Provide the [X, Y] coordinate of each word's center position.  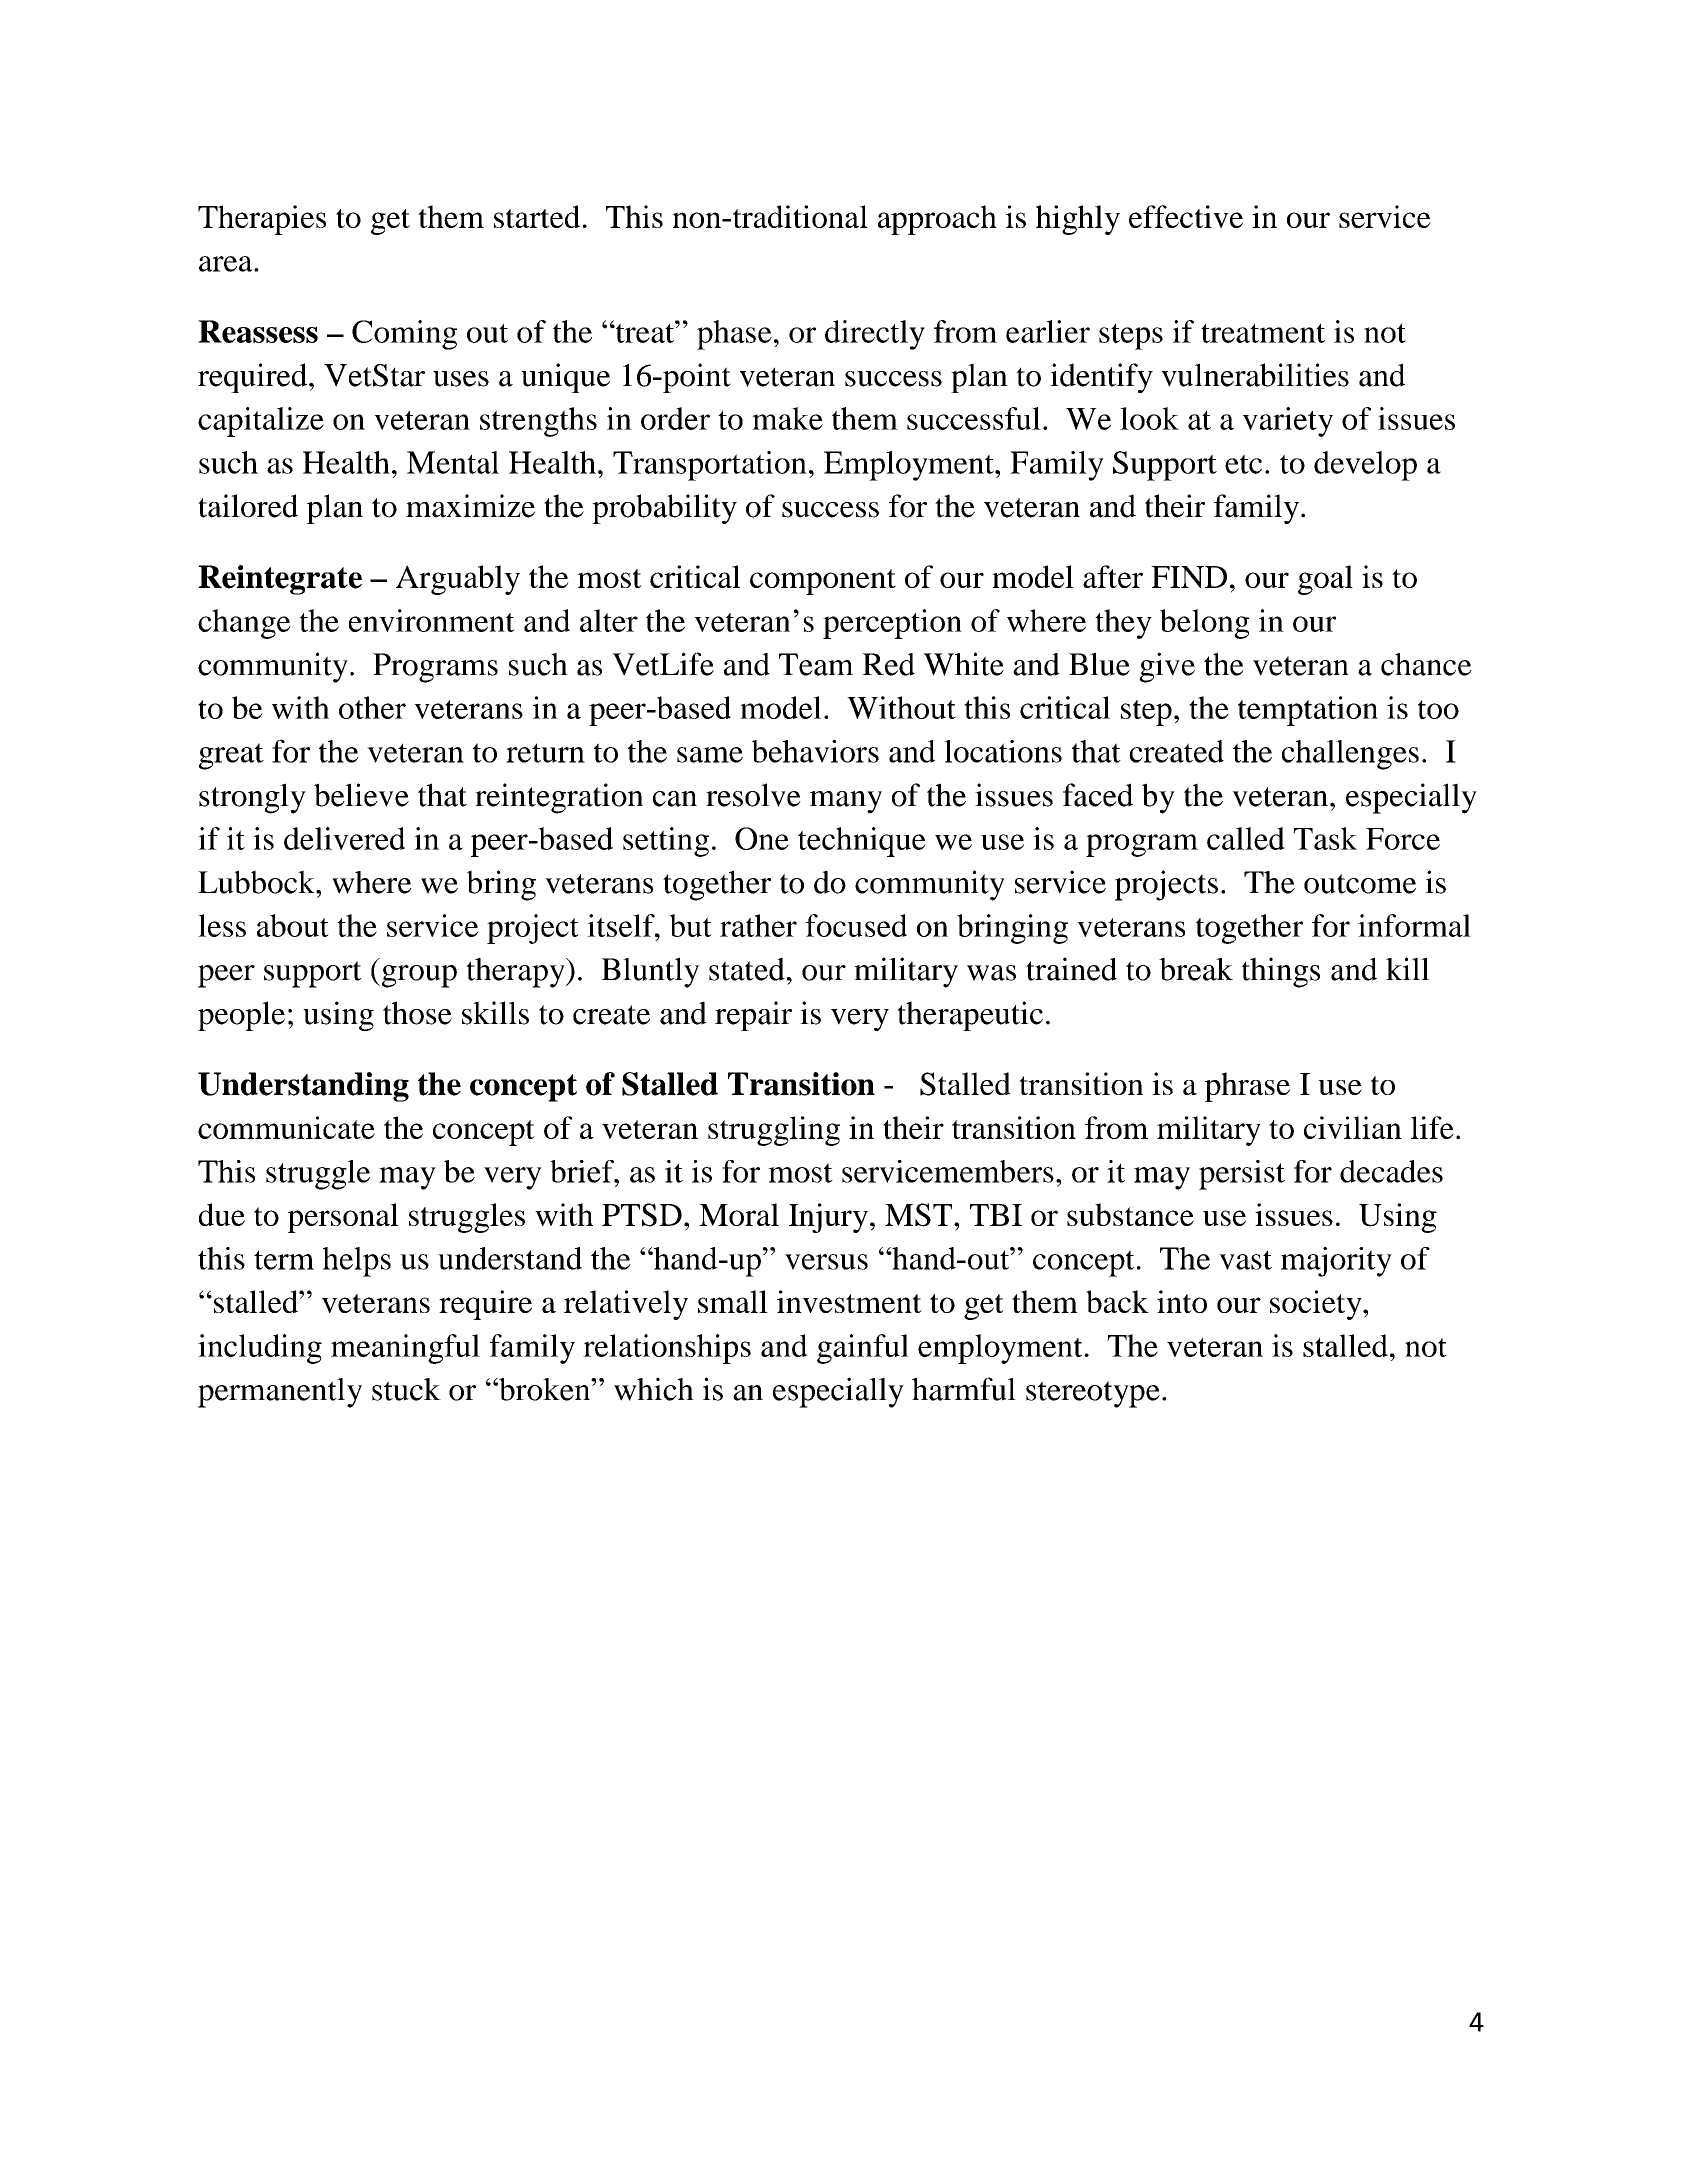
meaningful [405, 1349]
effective [1186, 216]
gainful [863, 1349]
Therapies [262, 220]
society [1317, 1305]
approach [937, 220]
